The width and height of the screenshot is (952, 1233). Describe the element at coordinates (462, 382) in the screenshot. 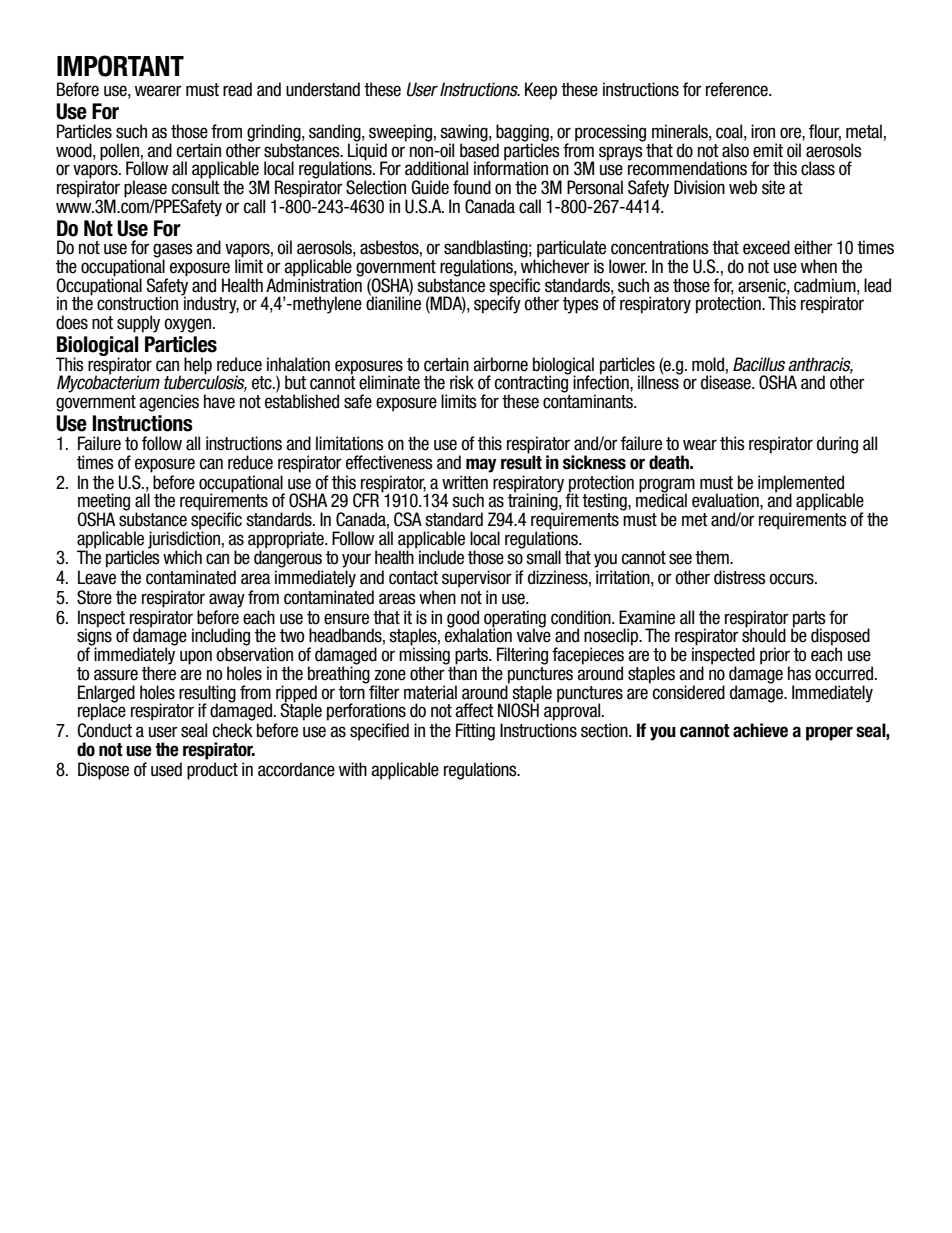

I see `risk` at that location.
